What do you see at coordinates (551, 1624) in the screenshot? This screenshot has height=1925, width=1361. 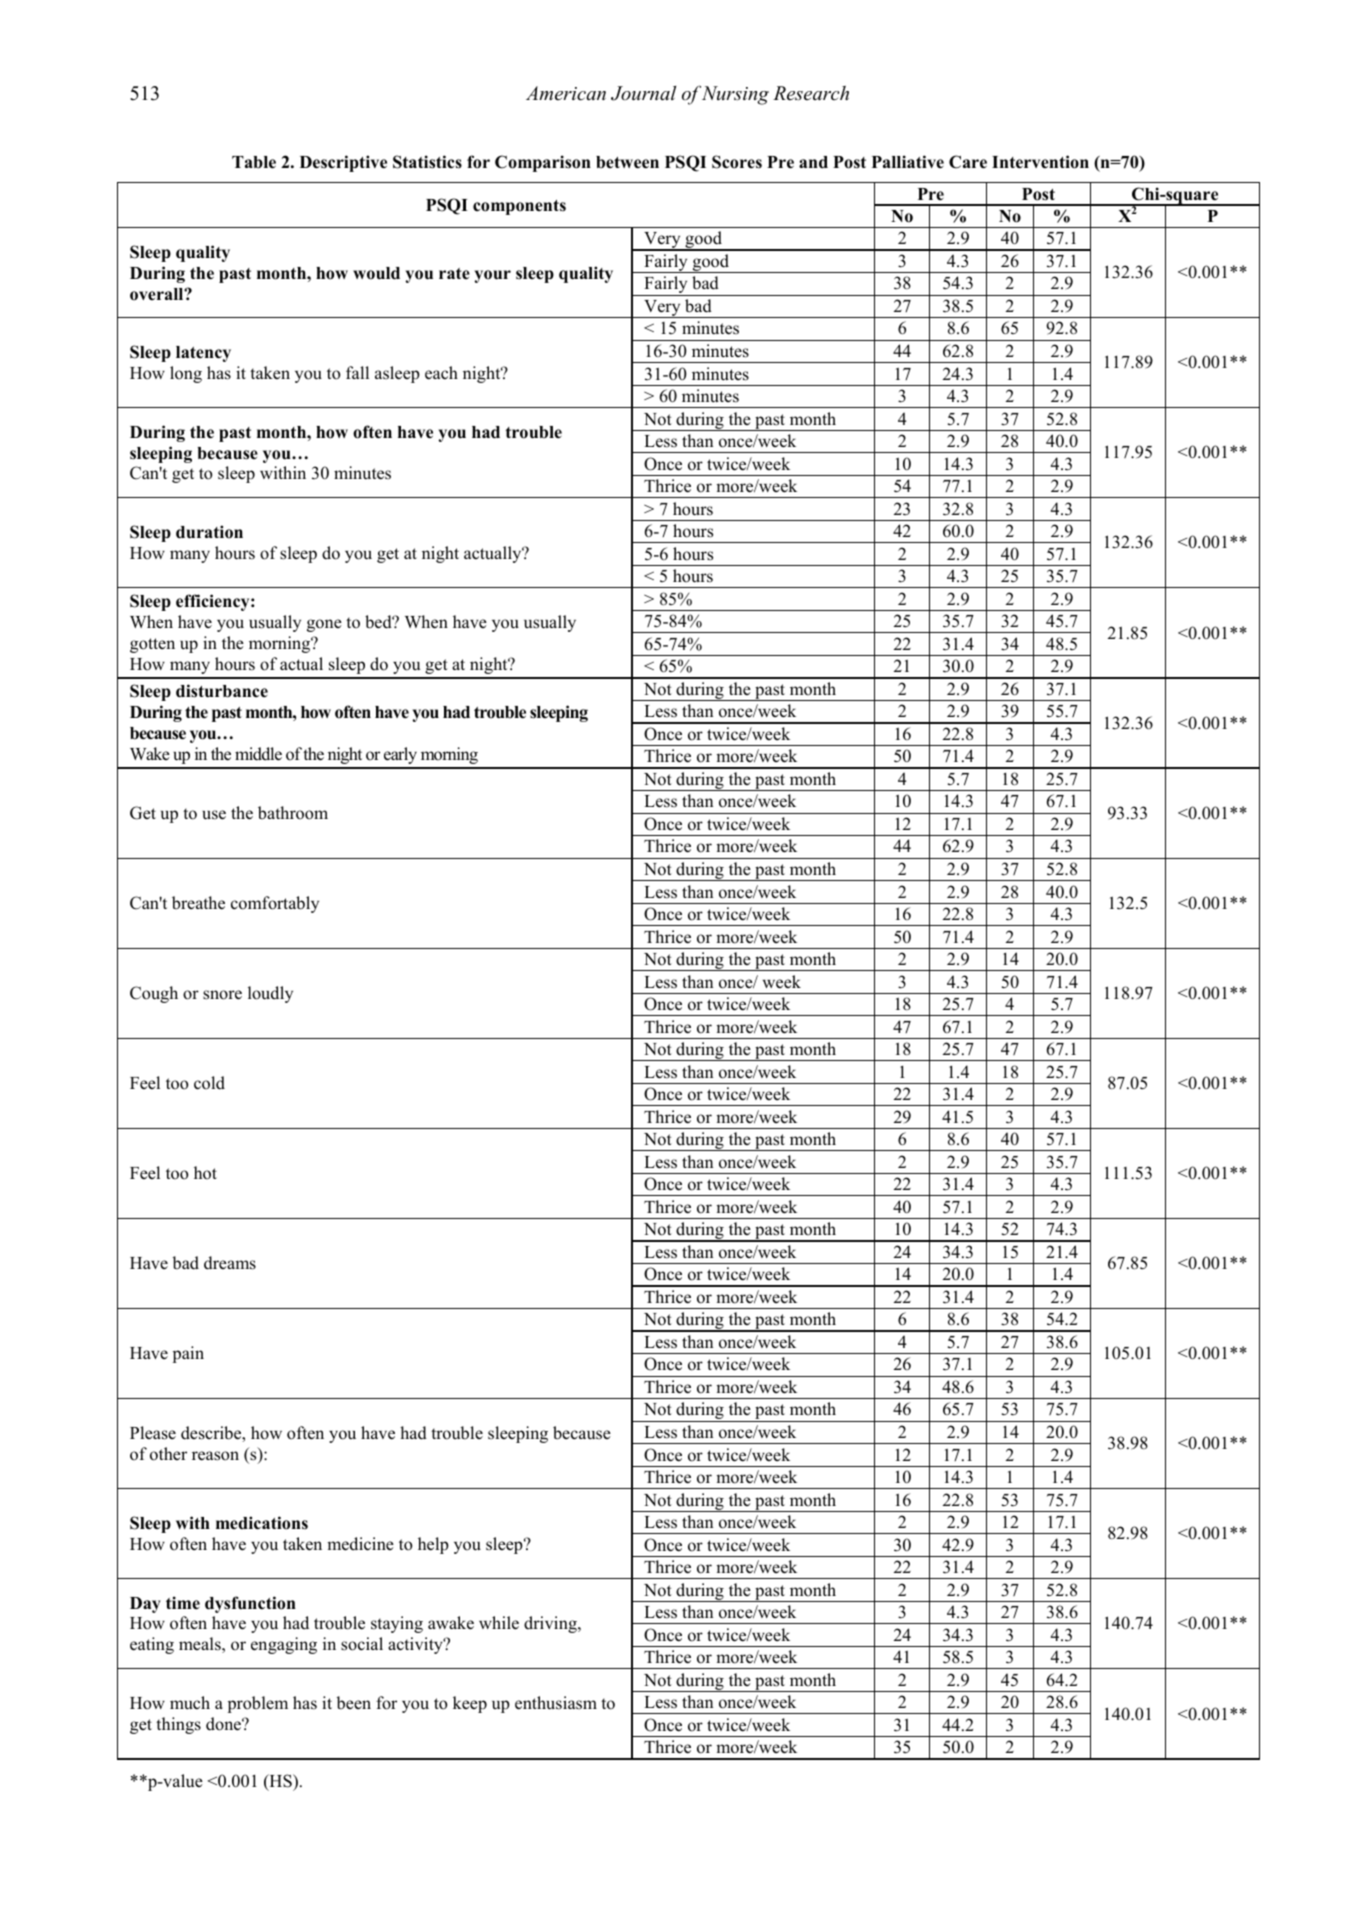 I see `driving` at bounding box center [551, 1624].
